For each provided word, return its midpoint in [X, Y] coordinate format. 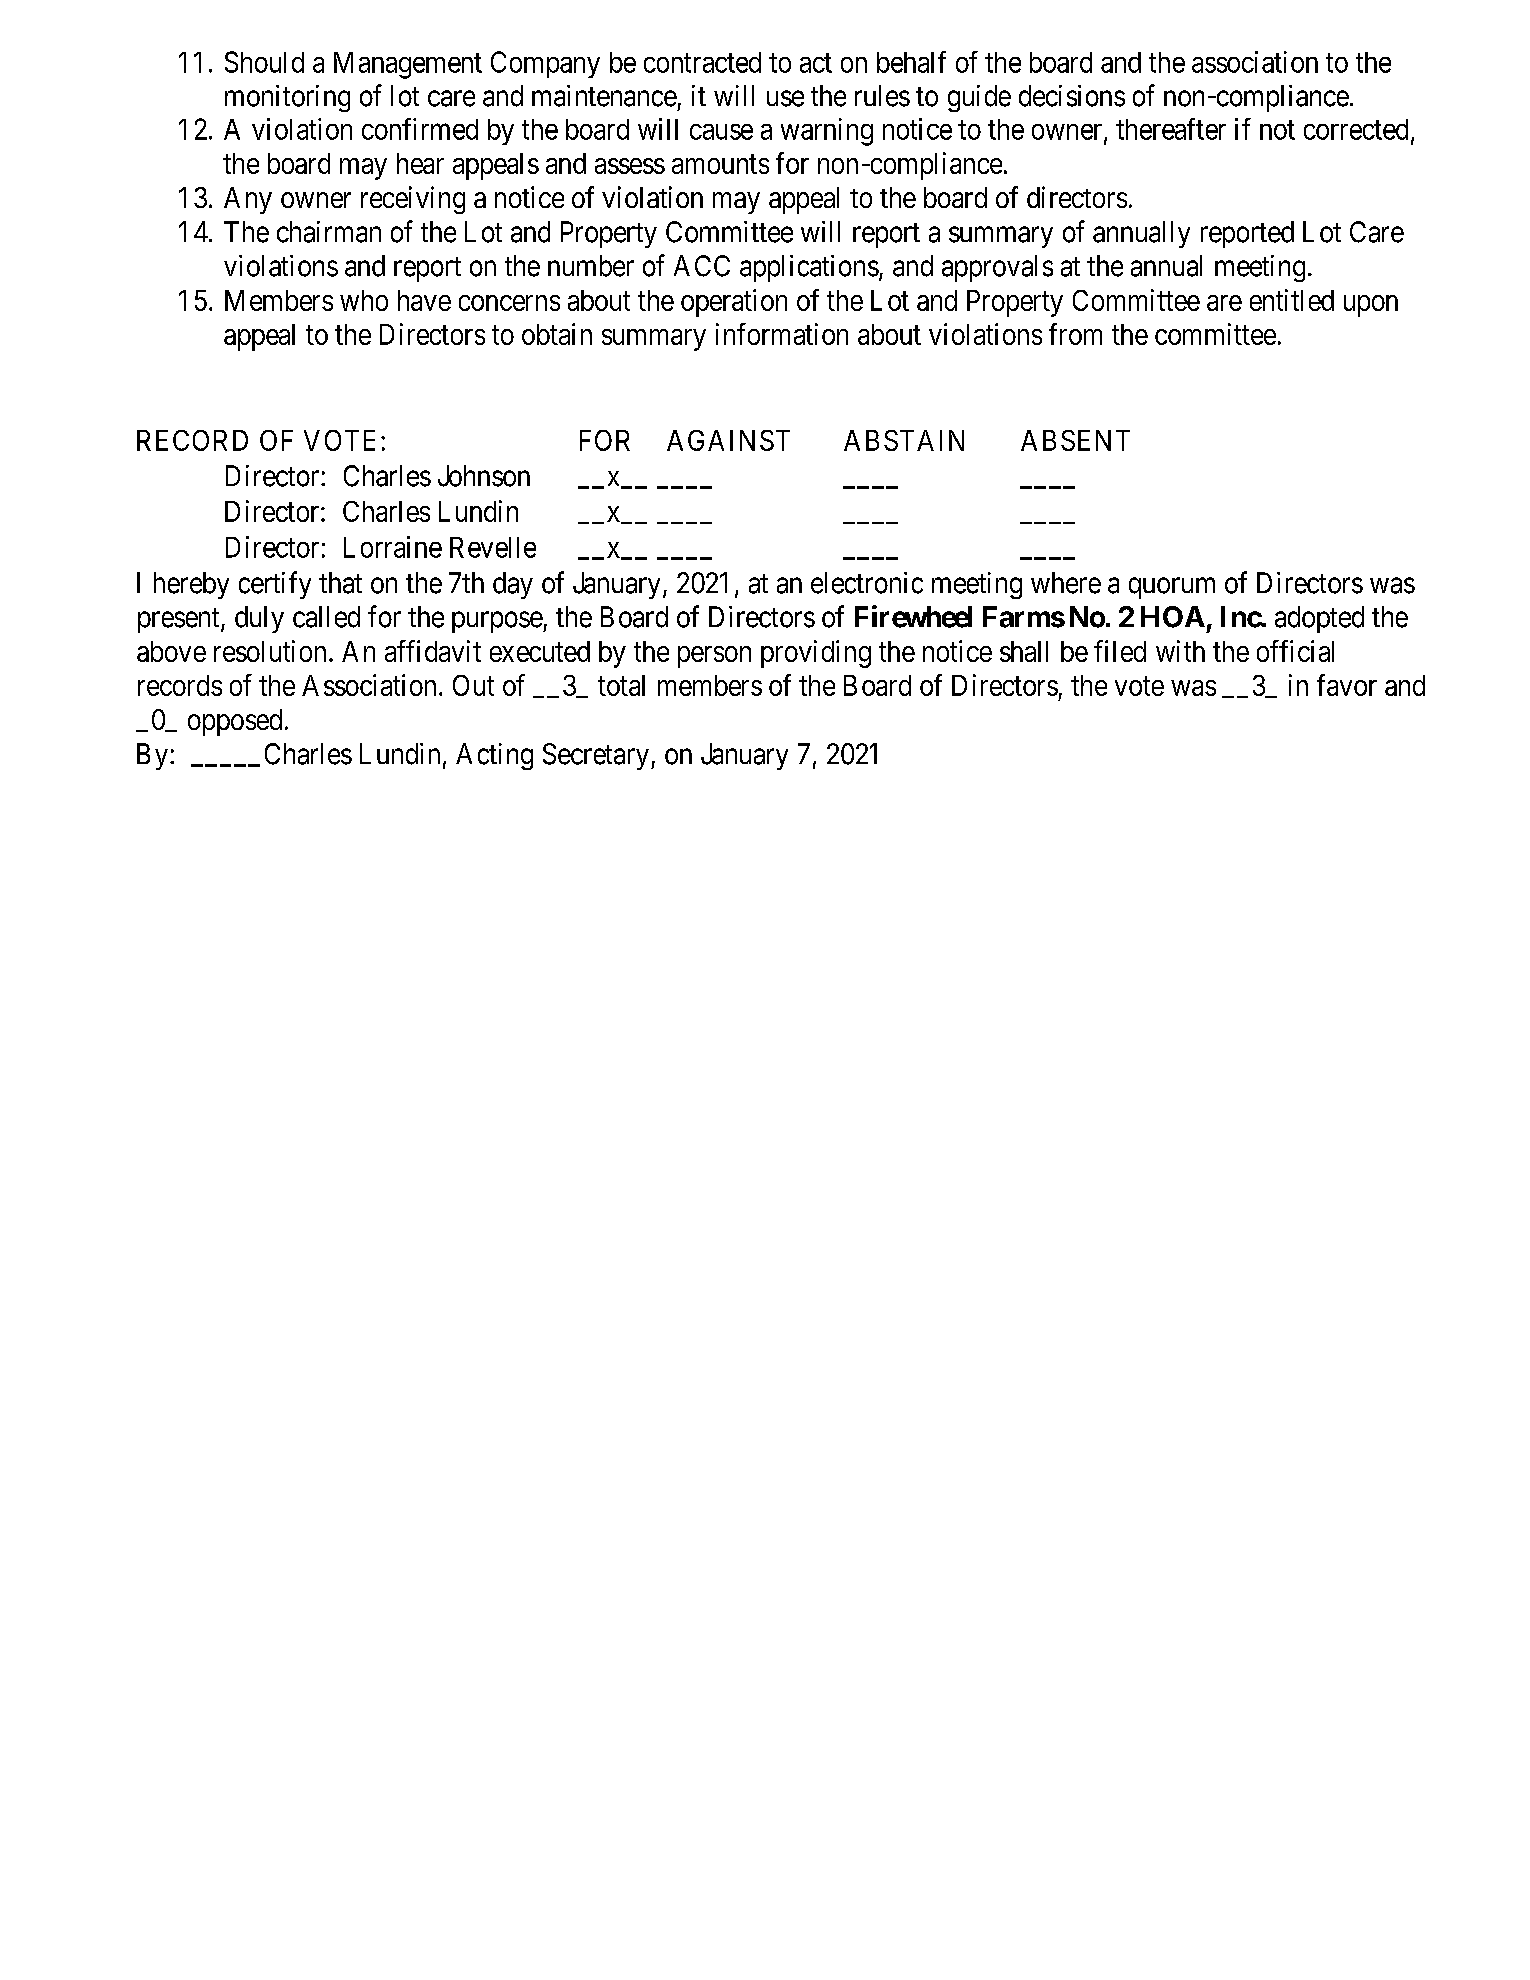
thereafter [1171, 129]
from [1075, 334]
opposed [235, 722]
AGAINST [728, 440]
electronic [867, 583]
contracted [702, 62]
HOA [1173, 617]
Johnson [484, 476]
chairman [329, 232]
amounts [720, 164]
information [782, 334]
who [364, 300]
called [326, 617]
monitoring [287, 98]
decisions [1072, 96]
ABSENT [1075, 440]
